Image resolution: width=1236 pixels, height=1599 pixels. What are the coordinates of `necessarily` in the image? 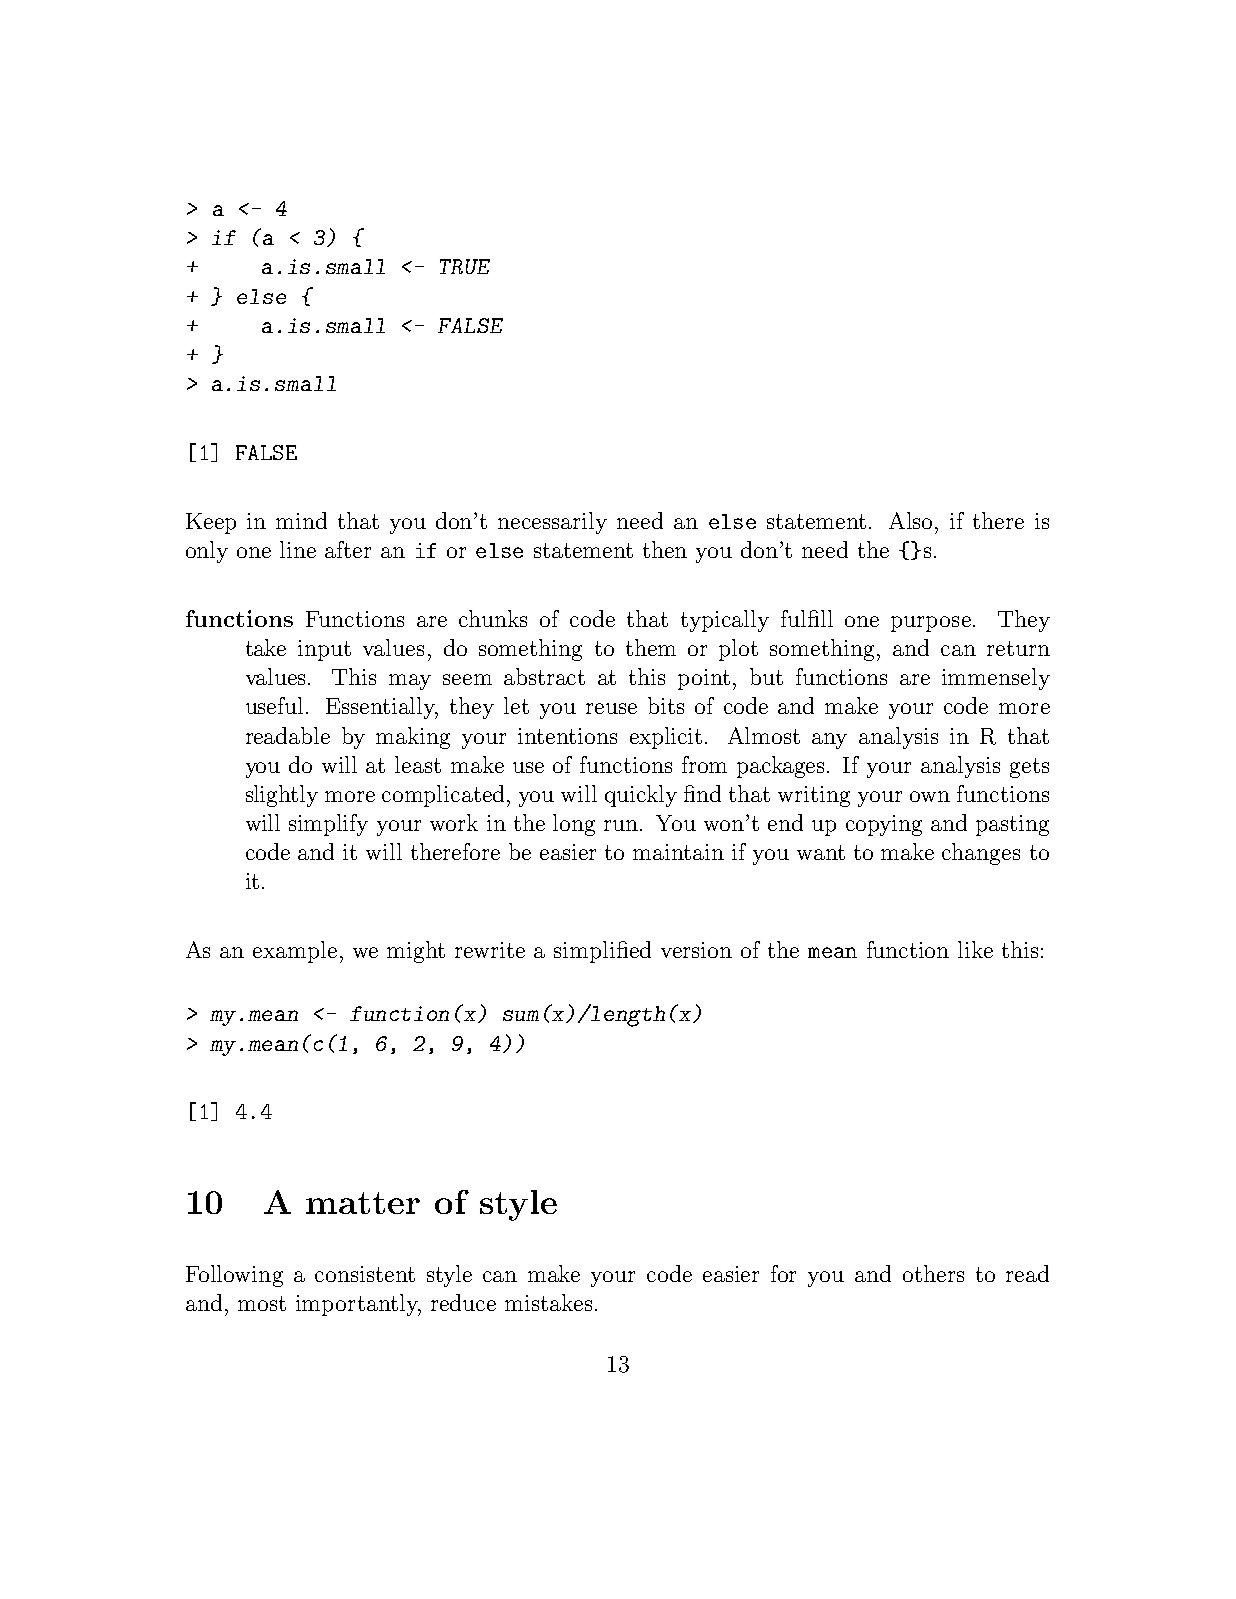 It's located at (552, 523).
